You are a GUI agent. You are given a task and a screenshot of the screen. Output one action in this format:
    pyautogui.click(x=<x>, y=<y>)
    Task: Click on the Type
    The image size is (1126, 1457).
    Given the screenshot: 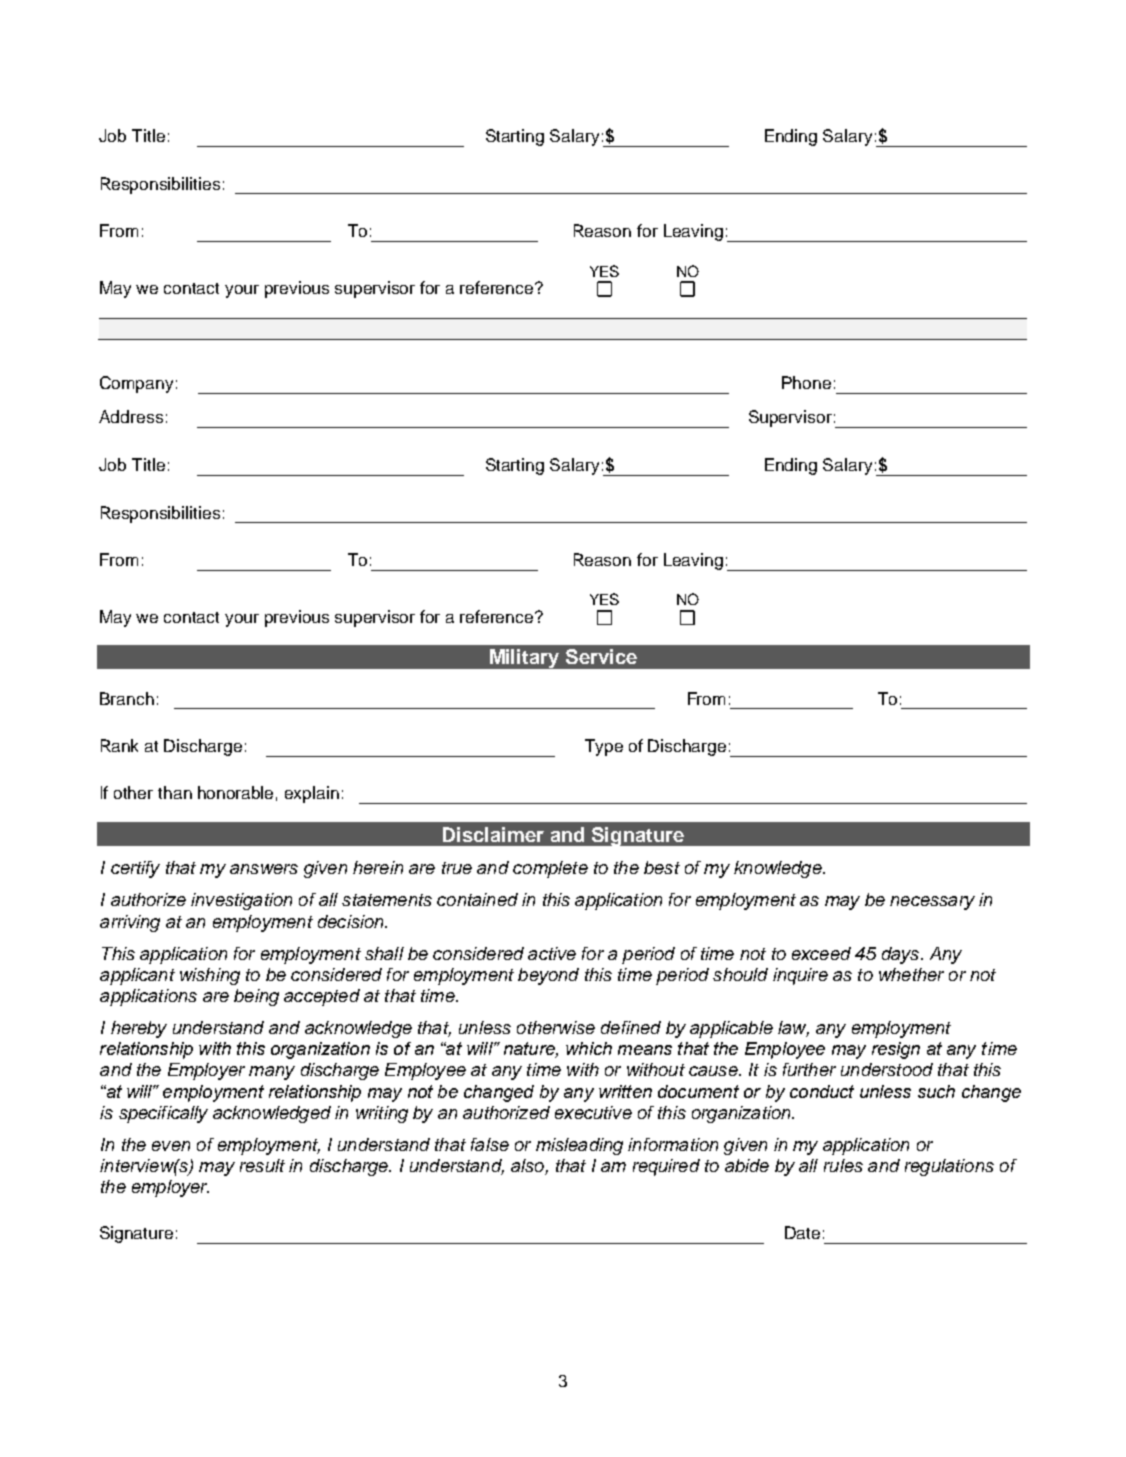 What is the action you would take?
    pyautogui.click(x=604, y=747)
